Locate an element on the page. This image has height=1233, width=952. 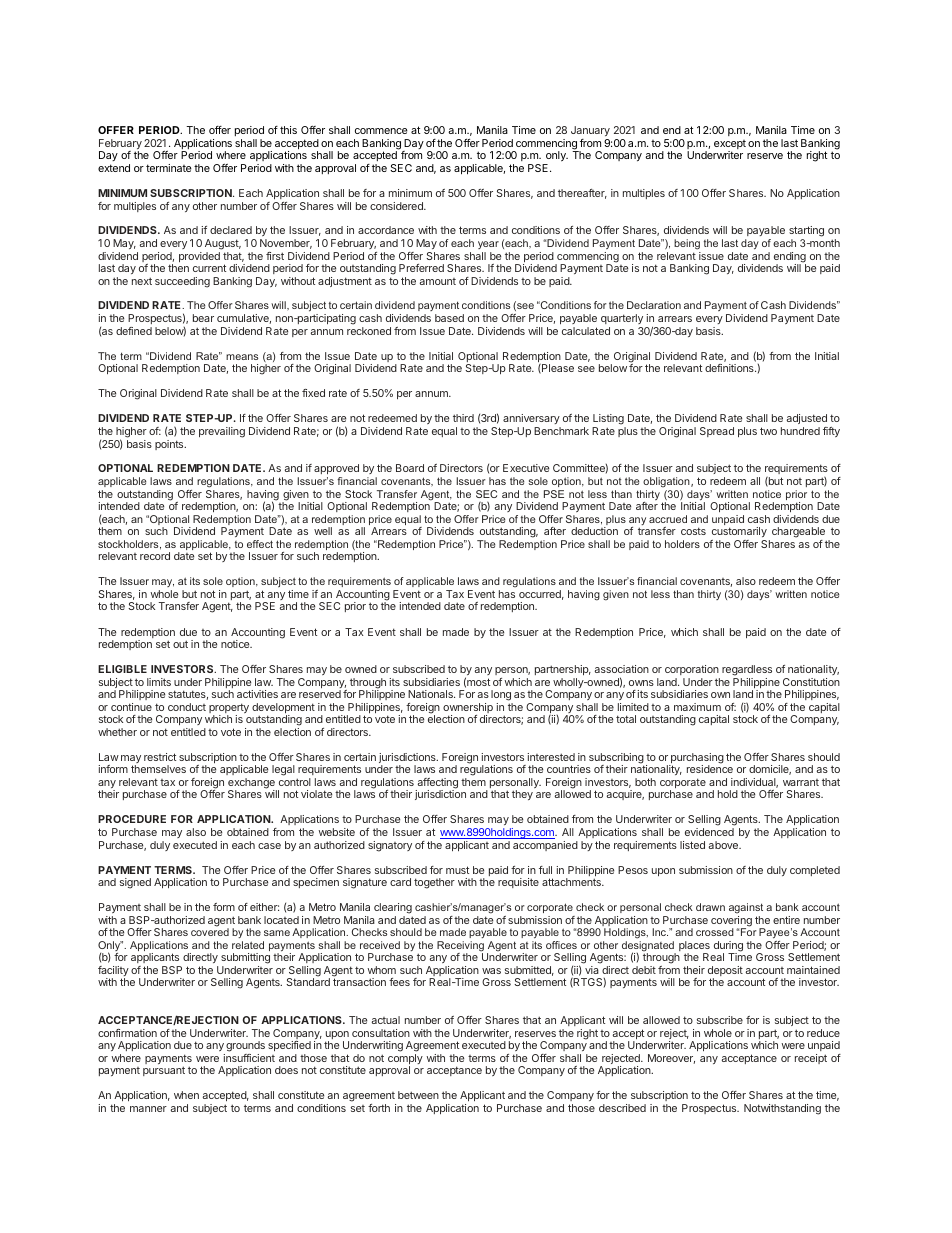
extend is located at coordinates (114, 168).
